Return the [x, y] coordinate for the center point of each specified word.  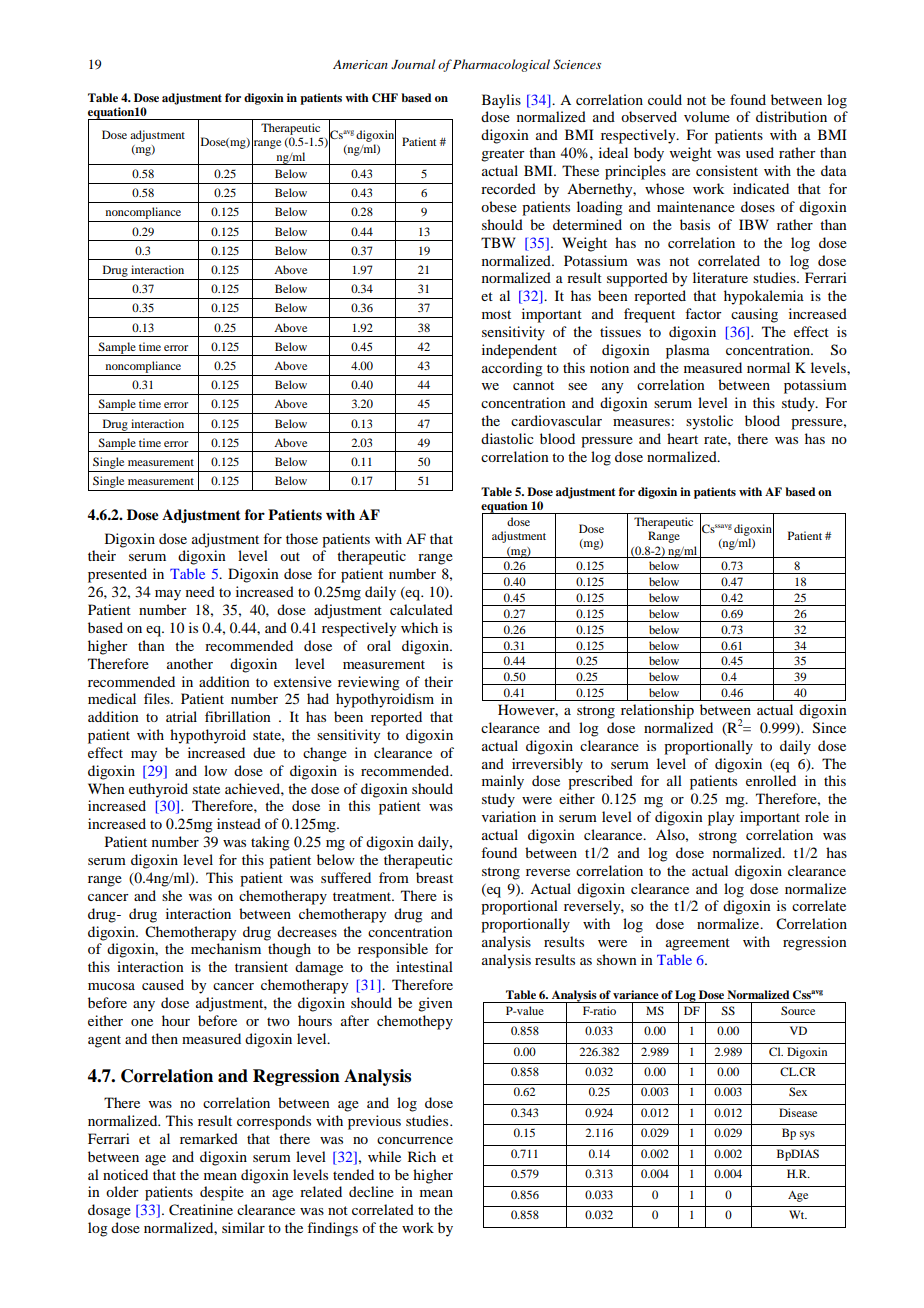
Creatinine [201, 1210]
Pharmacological [501, 65]
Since [829, 728]
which [419, 627]
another [190, 663]
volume [707, 116]
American [360, 64]
